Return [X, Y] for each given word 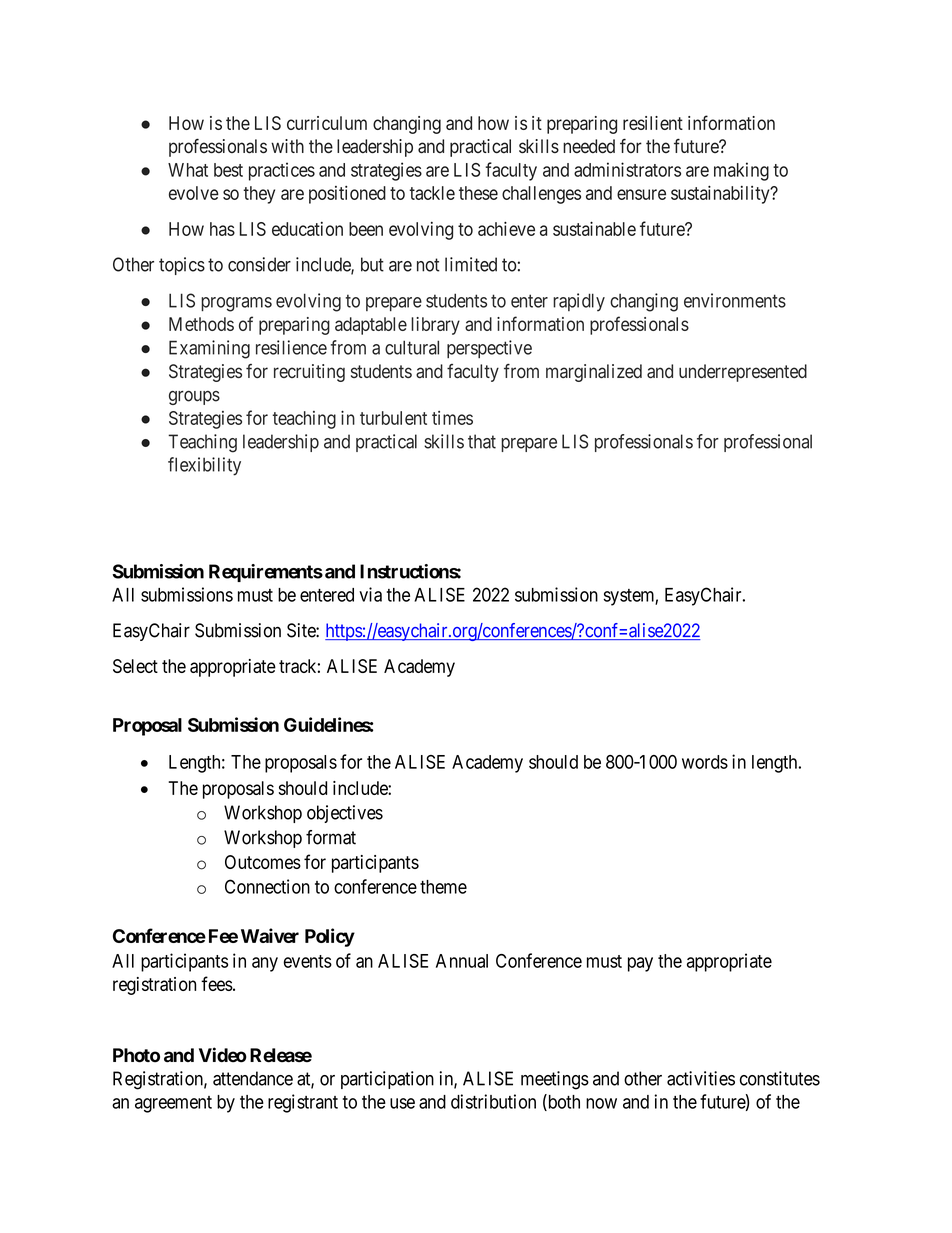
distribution [493, 1101]
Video [223, 1055]
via [370, 594]
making [741, 171]
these [478, 193]
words [705, 762]
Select [135, 666]
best [228, 170]
